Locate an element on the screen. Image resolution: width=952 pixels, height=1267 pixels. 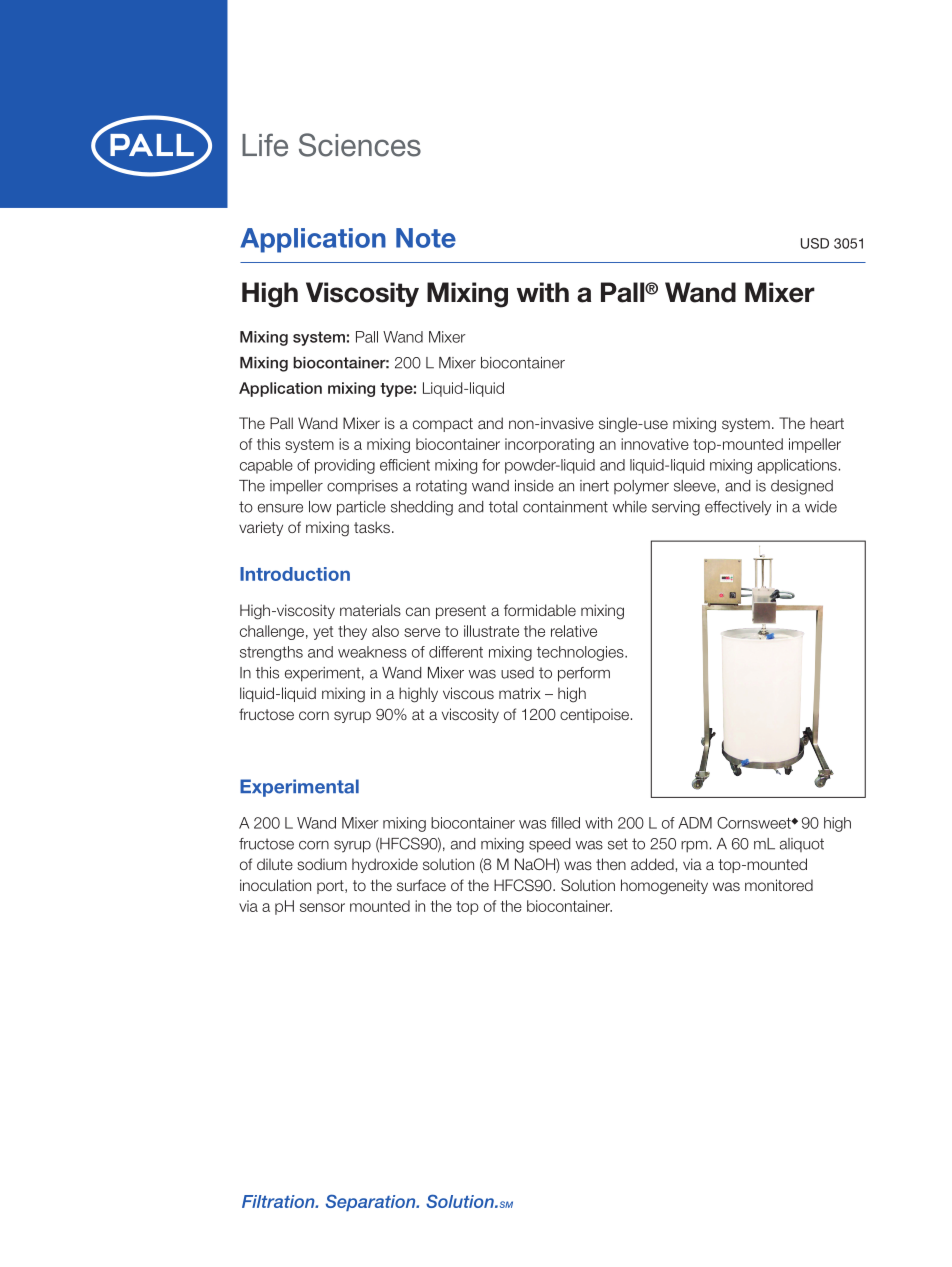
heart is located at coordinates (827, 423).
